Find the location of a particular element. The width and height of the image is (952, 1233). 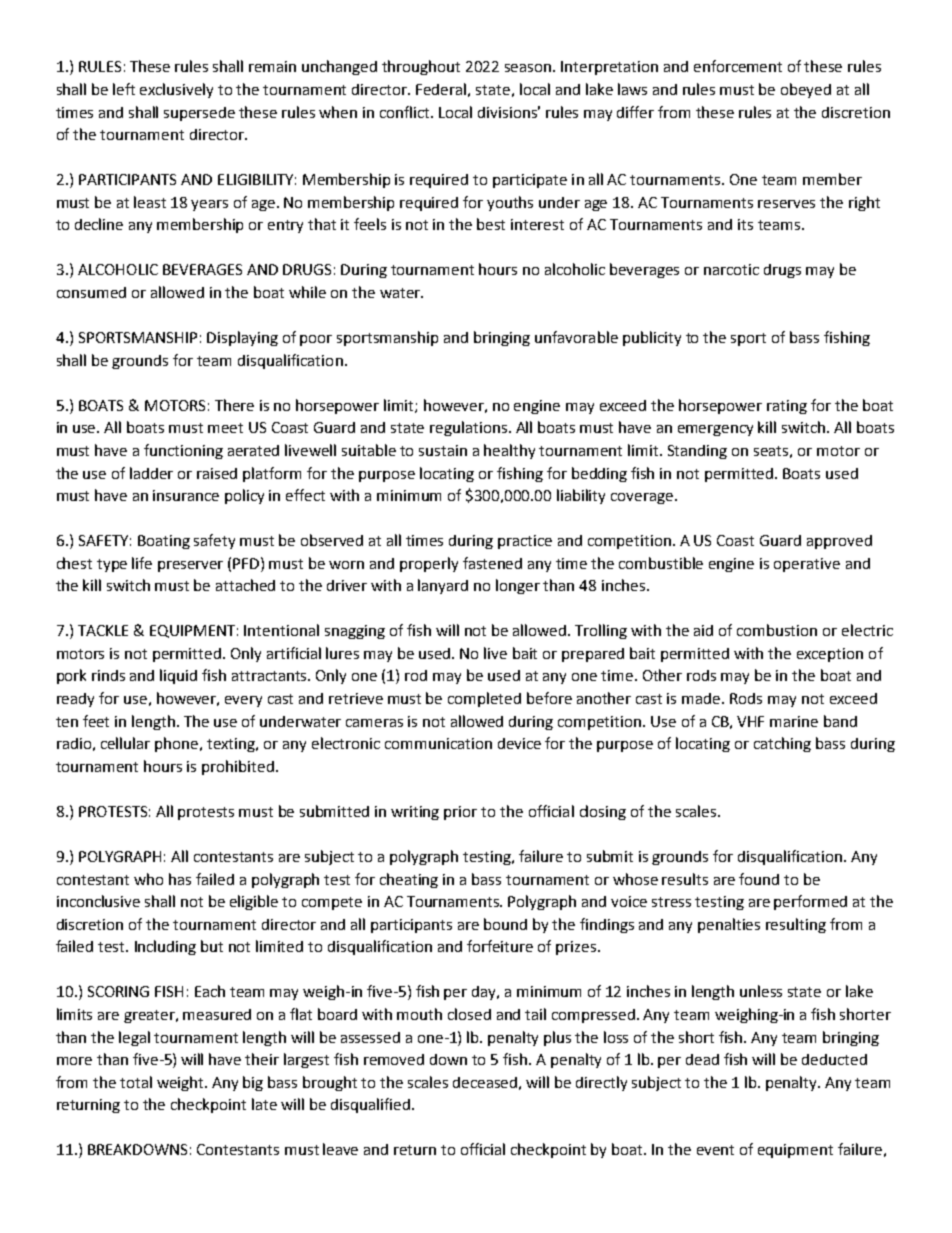

unfavorable is located at coordinates (576, 337).
